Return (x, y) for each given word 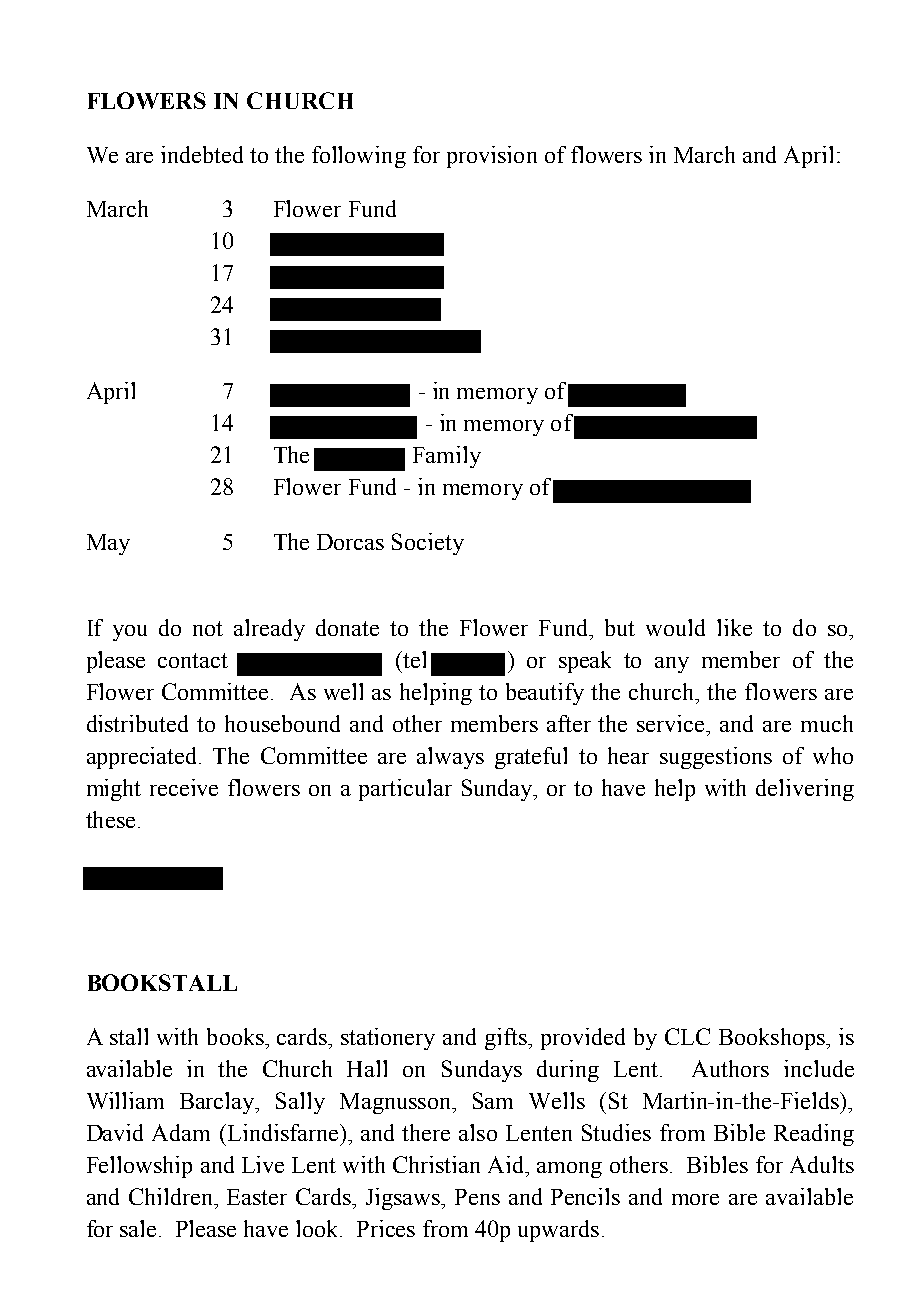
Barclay (218, 1103)
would (675, 627)
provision (492, 157)
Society (428, 544)
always (450, 758)
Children (172, 1196)
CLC (687, 1036)
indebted (202, 154)
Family (447, 457)
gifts (507, 1039)
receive (184, 787)
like (734, 627)
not (208, 628)
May (108, 544)
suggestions (716, 758)
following (359, 157)
